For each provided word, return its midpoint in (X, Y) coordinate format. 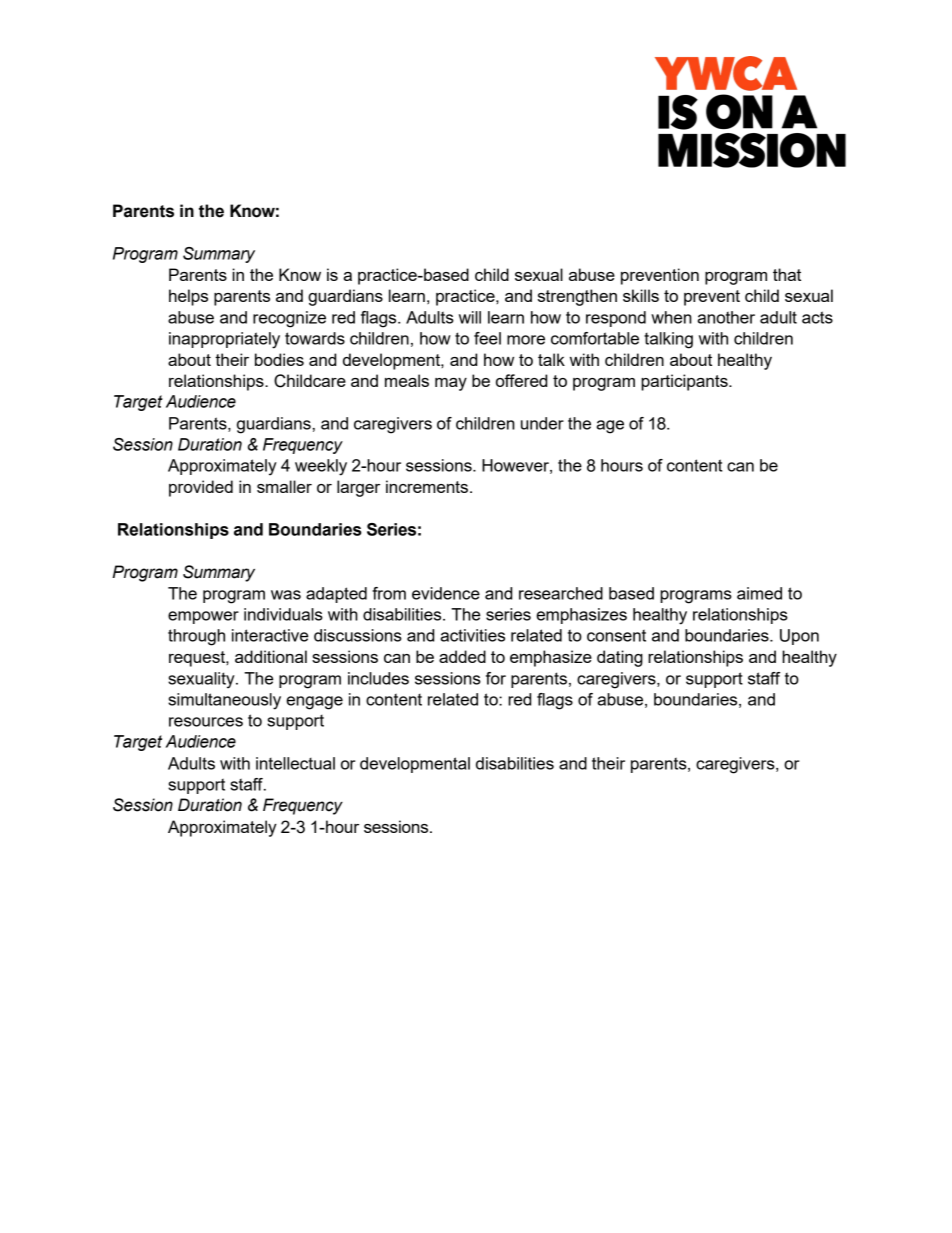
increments (428, 486)
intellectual (295, 763)
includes (378, 678)
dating (620, 658)
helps (188, 297)
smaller (284, 486)
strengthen (577, 297)
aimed (759, 593)
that (787, 274)
